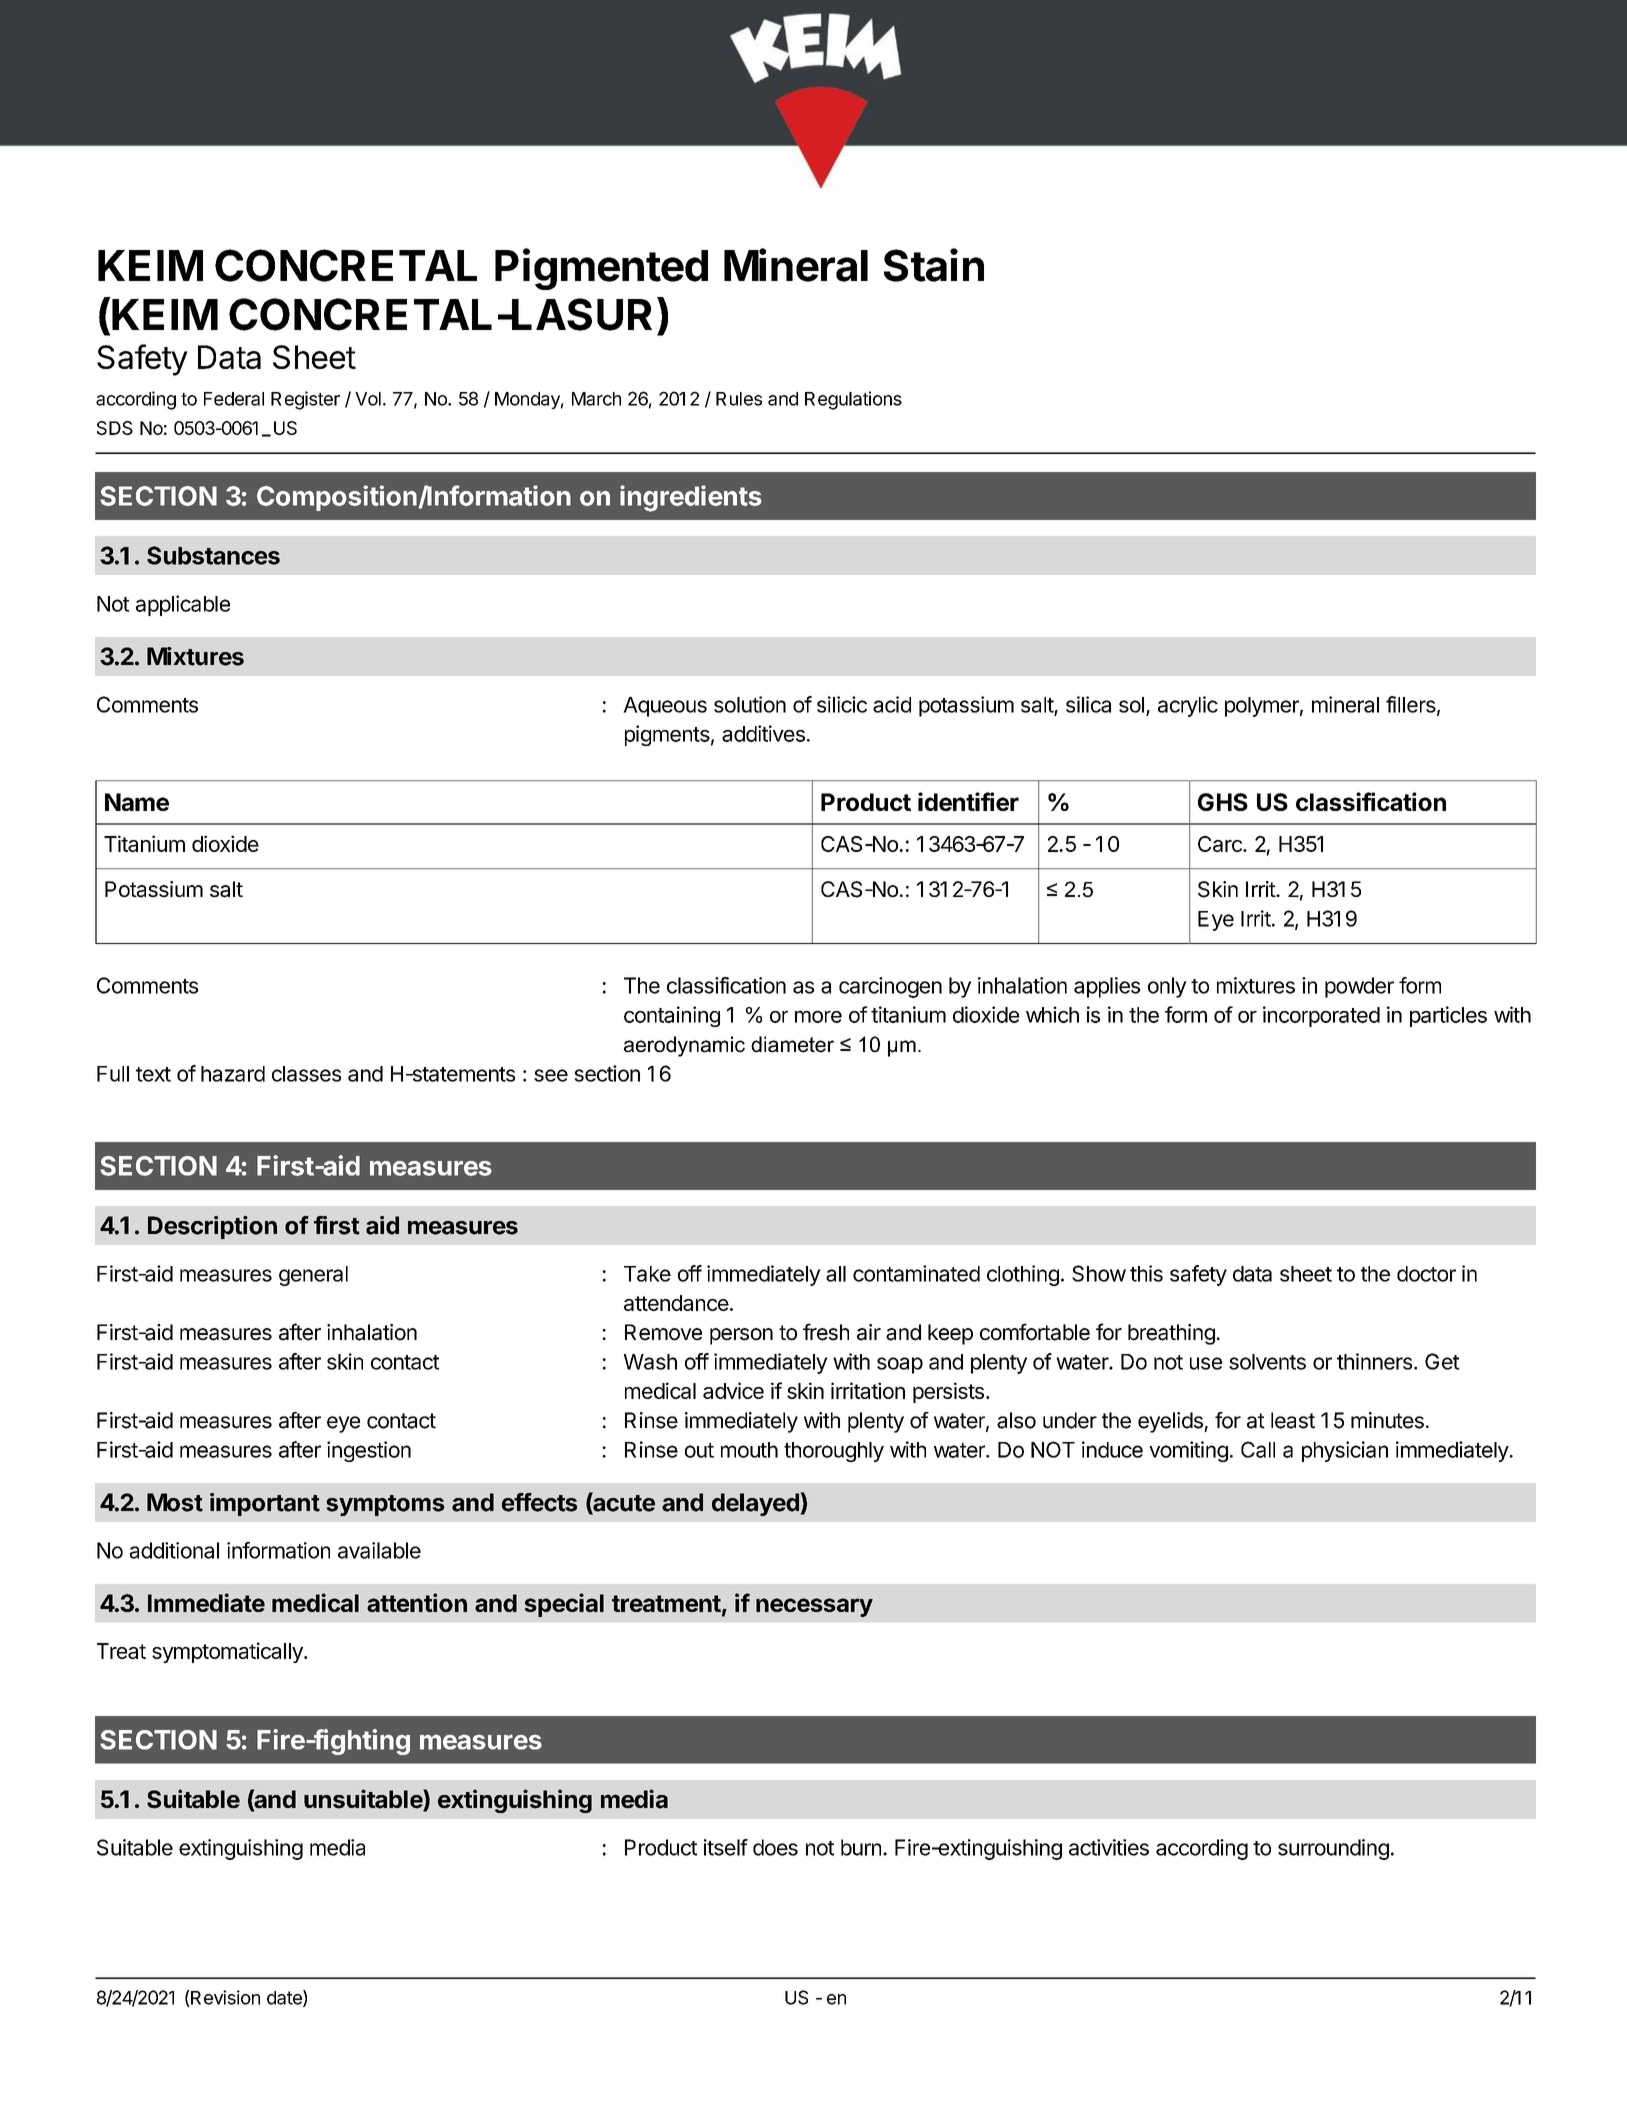  What do you see at coordinates (739, 399) in the document?
I see `Rules` at bounding box center [739, 399].
